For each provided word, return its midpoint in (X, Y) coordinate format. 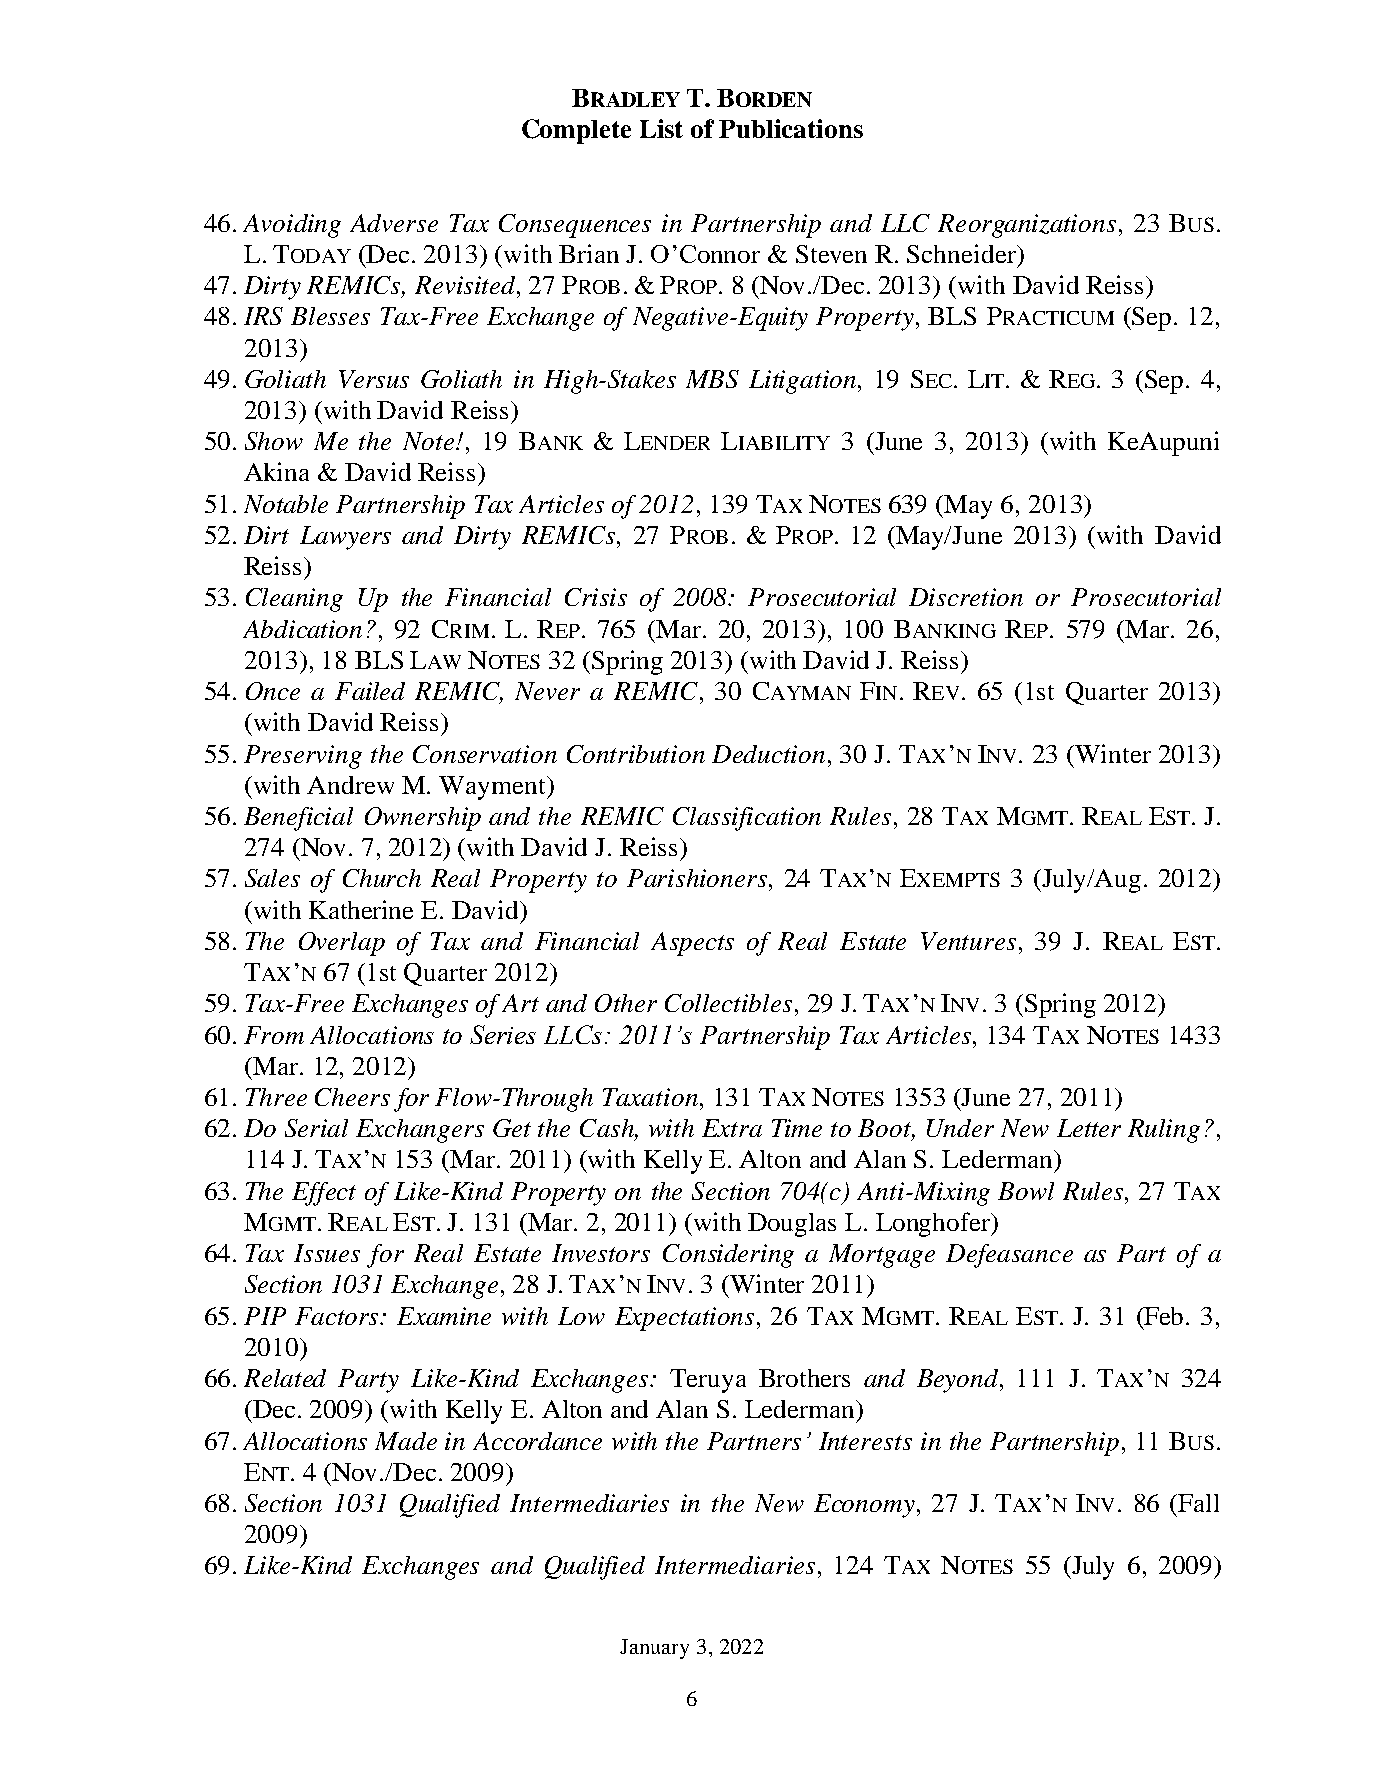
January (654, 1649)
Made (406, 1441)
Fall (1198, 1503)
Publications (791, 128)
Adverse (394, 223)
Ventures (968, 941)
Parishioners (697, 878)
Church (382, 878)
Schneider (962, 253)
